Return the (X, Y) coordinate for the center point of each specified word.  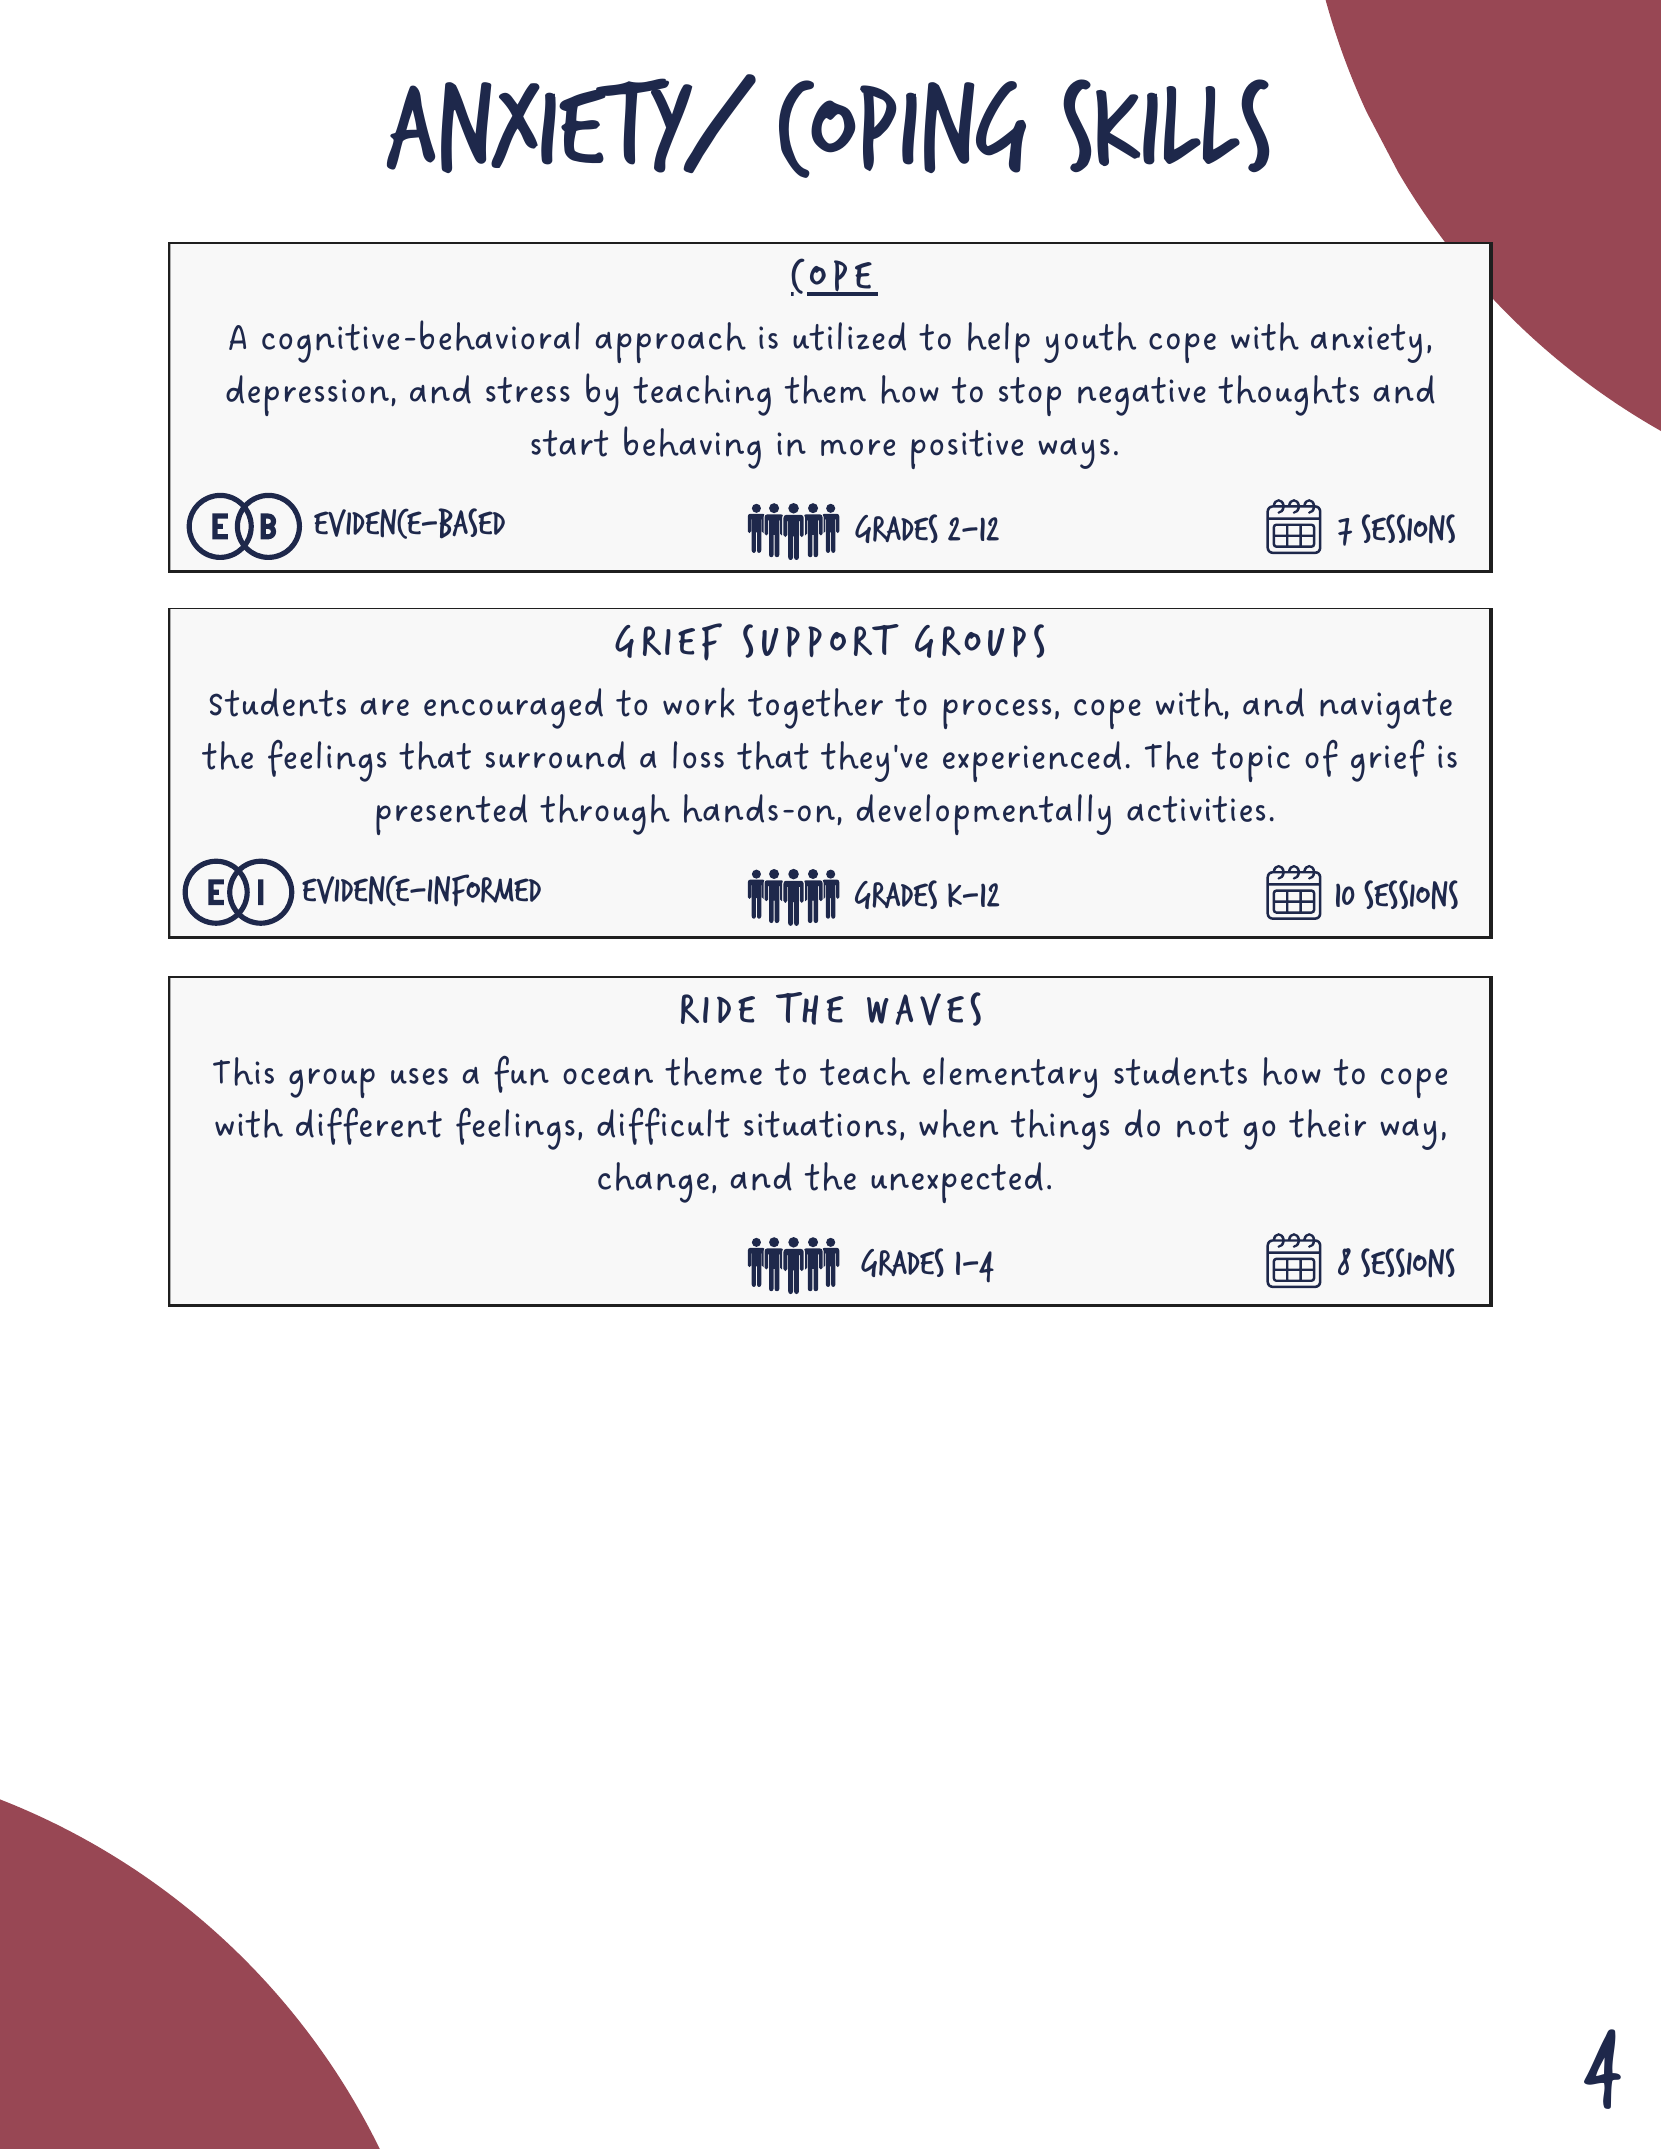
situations (820, 1124)
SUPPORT (821, 641)
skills (1166, 125)
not (1203, 1124)
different (369, 1126)
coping (902, 129)
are (385, 707)
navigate (1386, 709)
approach (671, 342)
